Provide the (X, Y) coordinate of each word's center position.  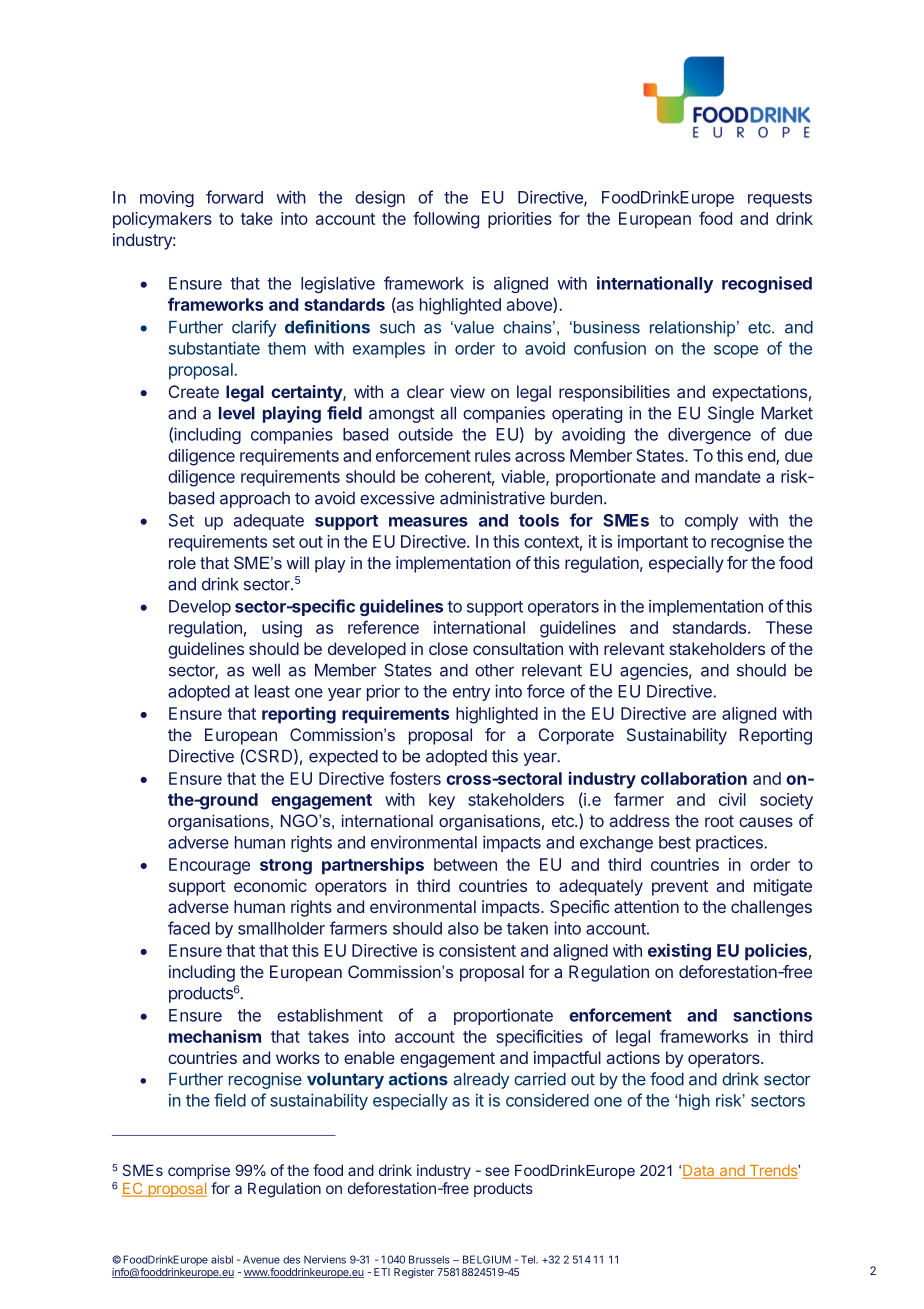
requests (780, 199)
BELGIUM (487, 1259)
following (446, 220)
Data (699, 1172)
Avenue (261, 1259)
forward (234, 197)
